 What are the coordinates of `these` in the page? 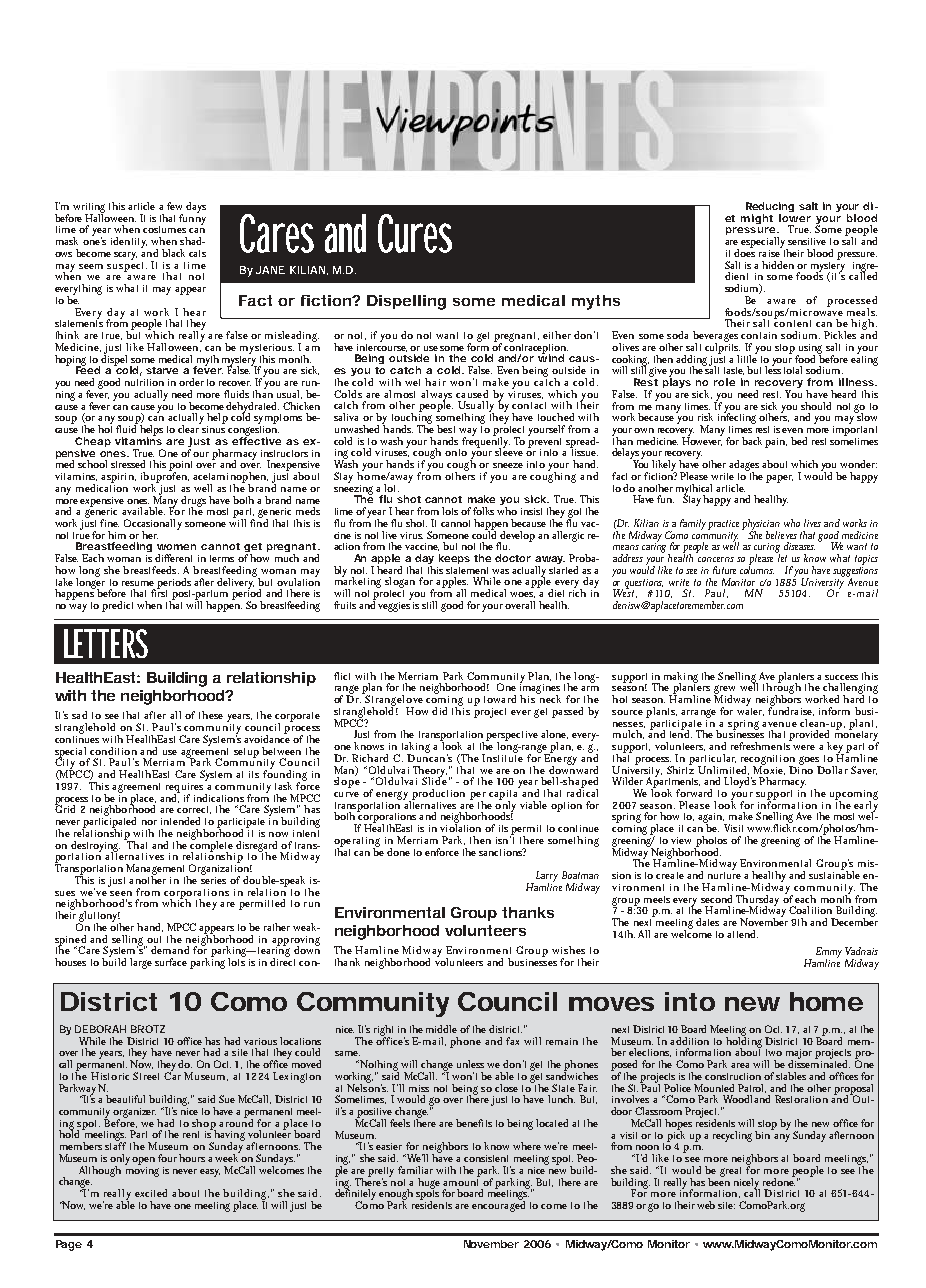 It's located at (211, 715).
